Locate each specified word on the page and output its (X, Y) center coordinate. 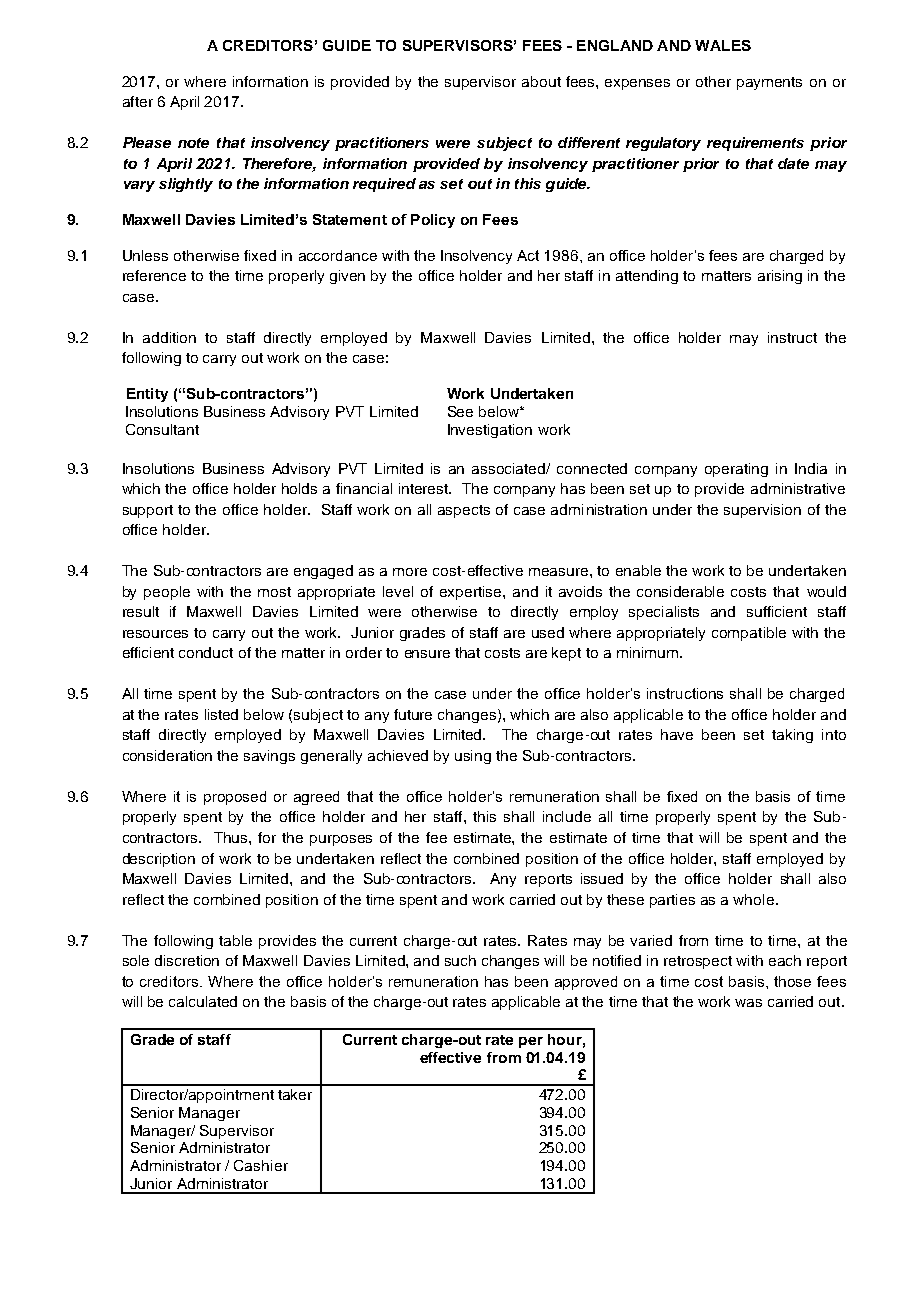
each (785, 960)
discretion (187, 960)
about (541, 81)
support (148, 511)
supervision (762, 511)
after (138, 101)
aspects (464, 511)
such (460, 960)
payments (769, 83)
